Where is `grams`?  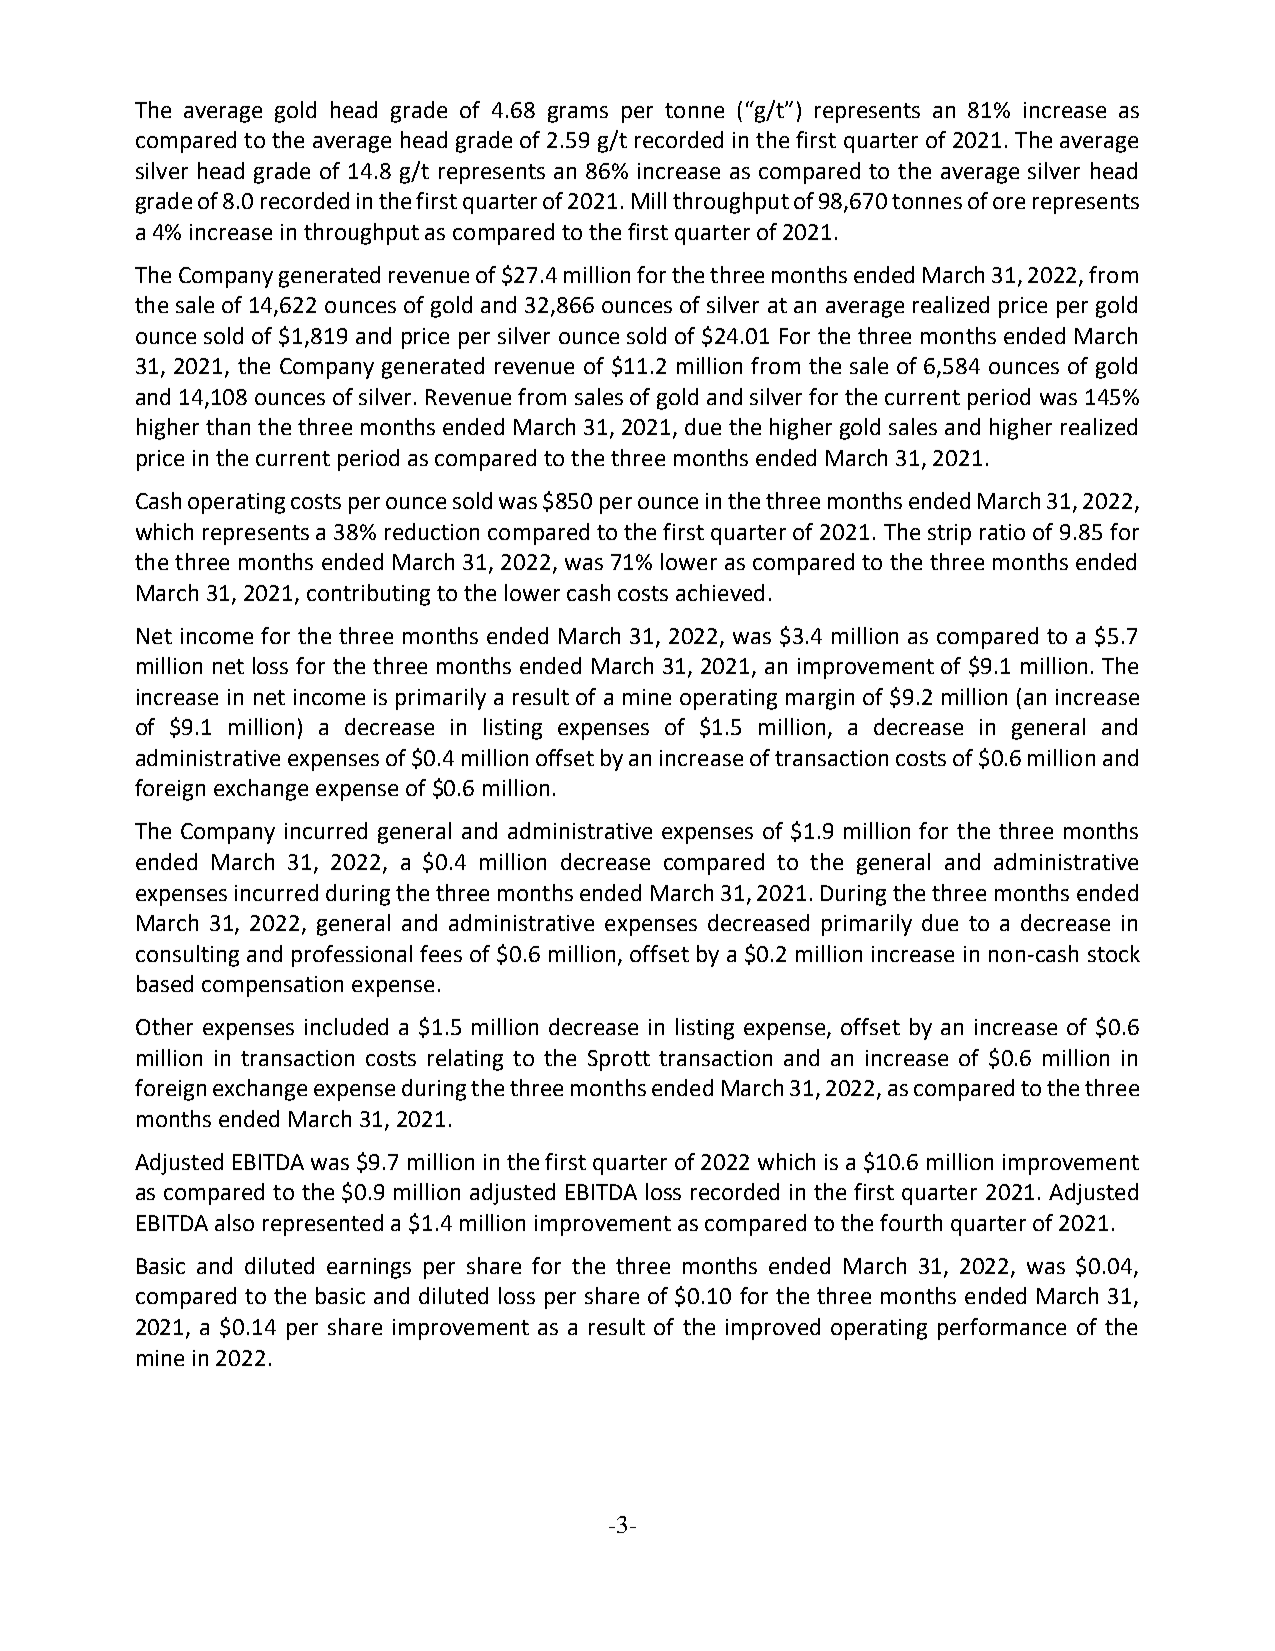
grams is located at coordinates (578, 114).
